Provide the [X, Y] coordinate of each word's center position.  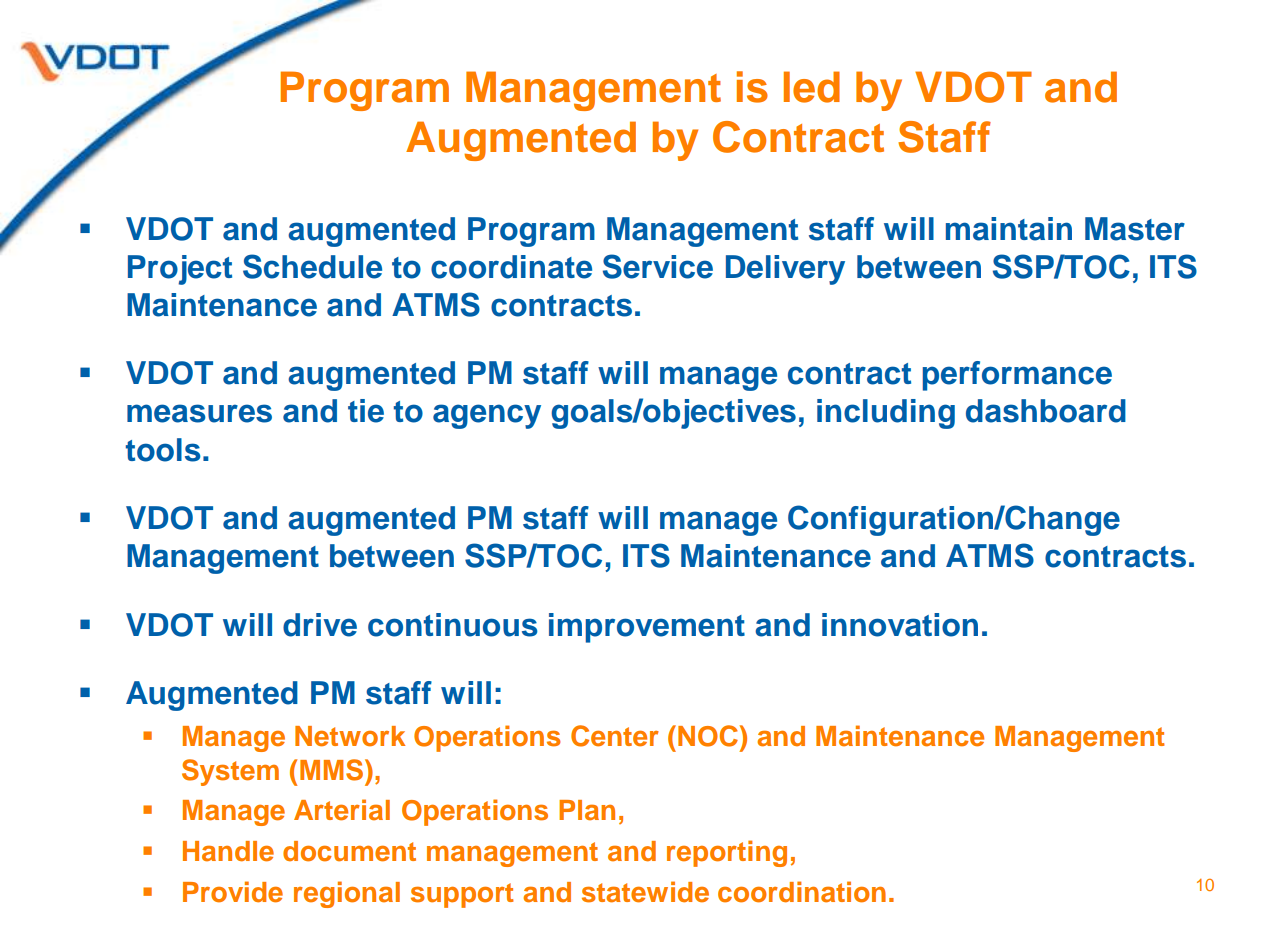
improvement [647, 628]
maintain [1009, 229]
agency [487, 416]
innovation [900, 625]
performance [1017, 376]
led [812, 87]
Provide [233, 892]
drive [320, 625]
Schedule [312, 266]
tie [366, 411]
